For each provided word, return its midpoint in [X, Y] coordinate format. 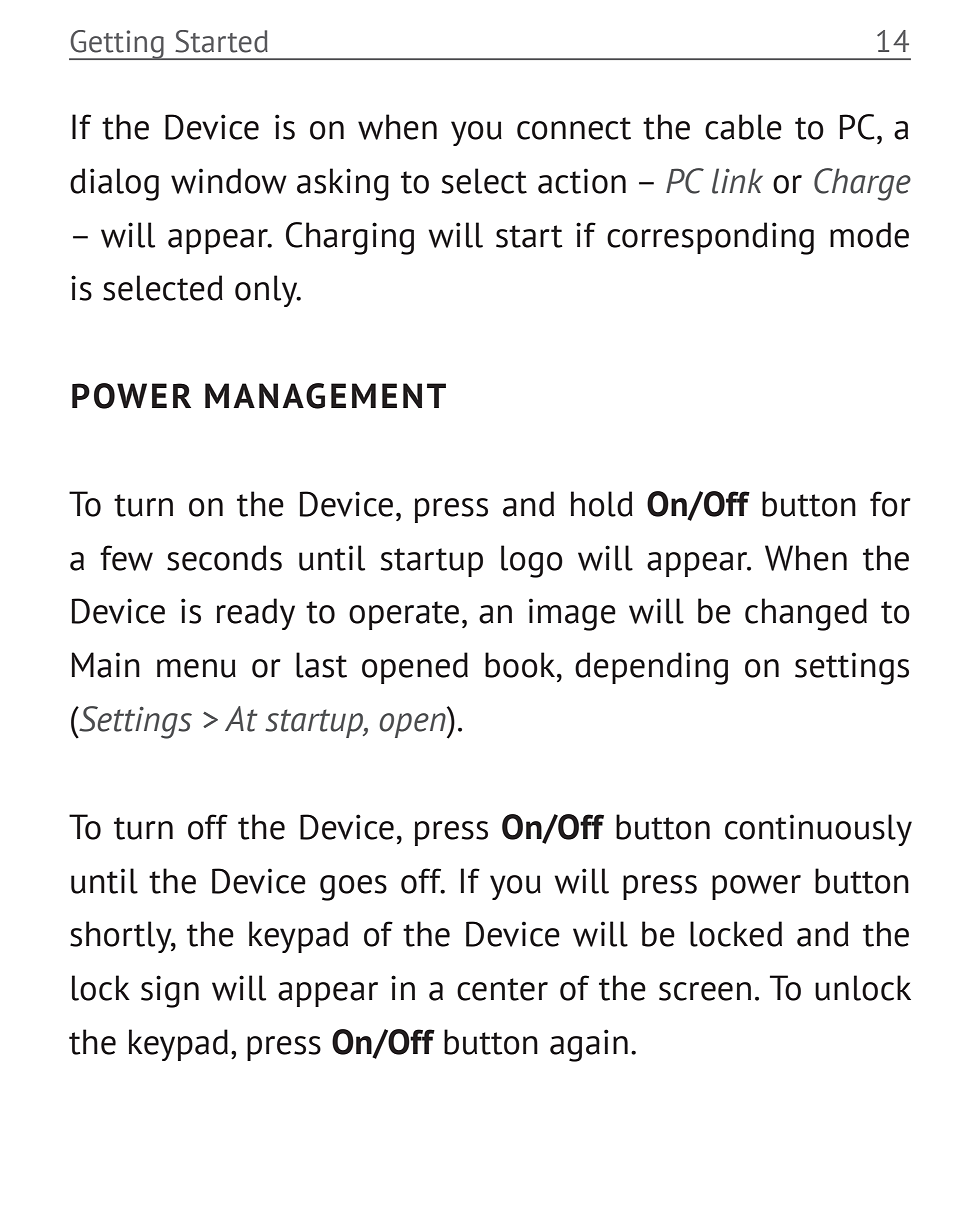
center [502, 989]
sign [170, 991]
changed [806, 614]
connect [574, 128]
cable [743, 127]
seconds [224, 558]
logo [532, 561]
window [229, 181]
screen [705, 991]
